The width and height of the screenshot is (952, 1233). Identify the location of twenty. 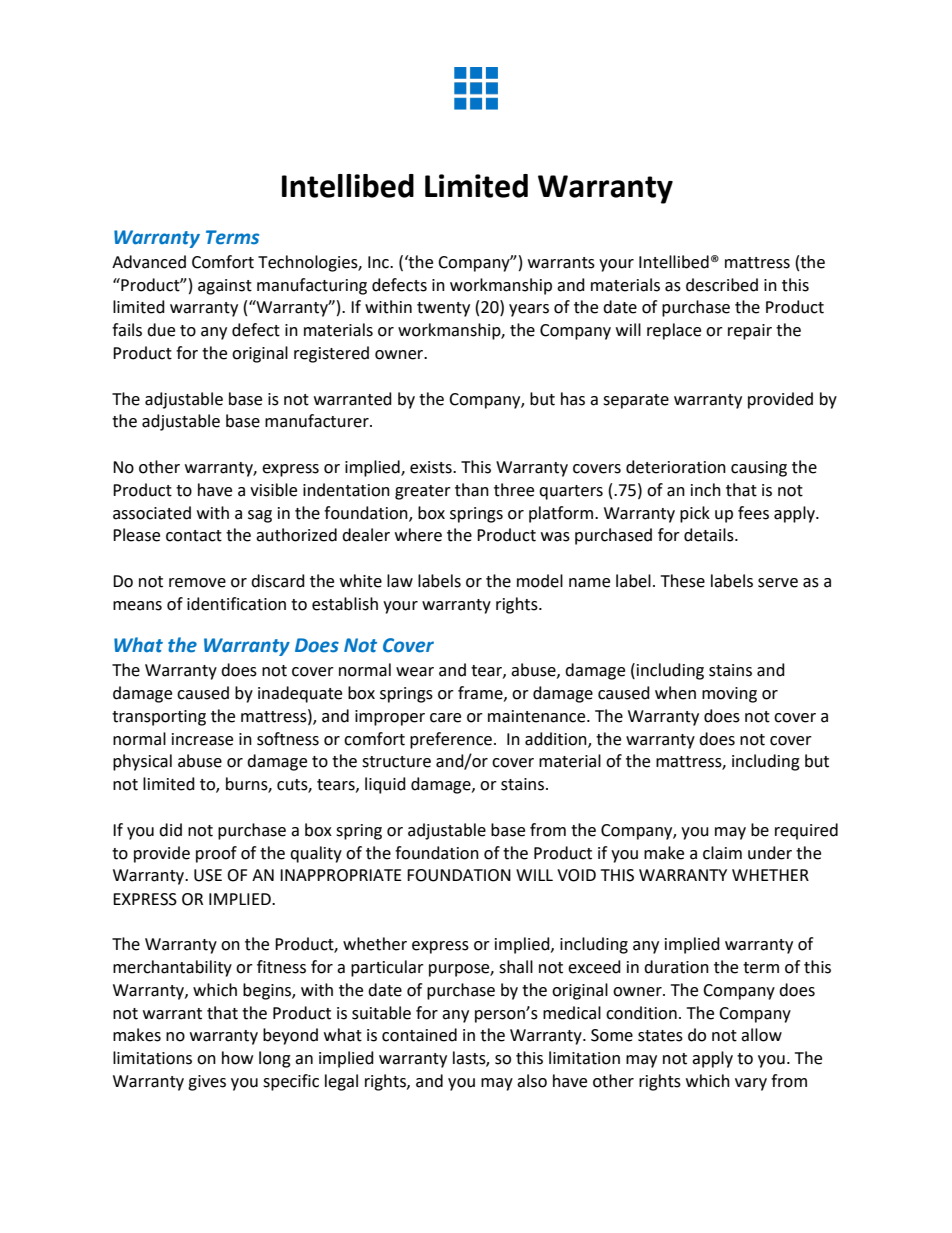
(443, 309).
